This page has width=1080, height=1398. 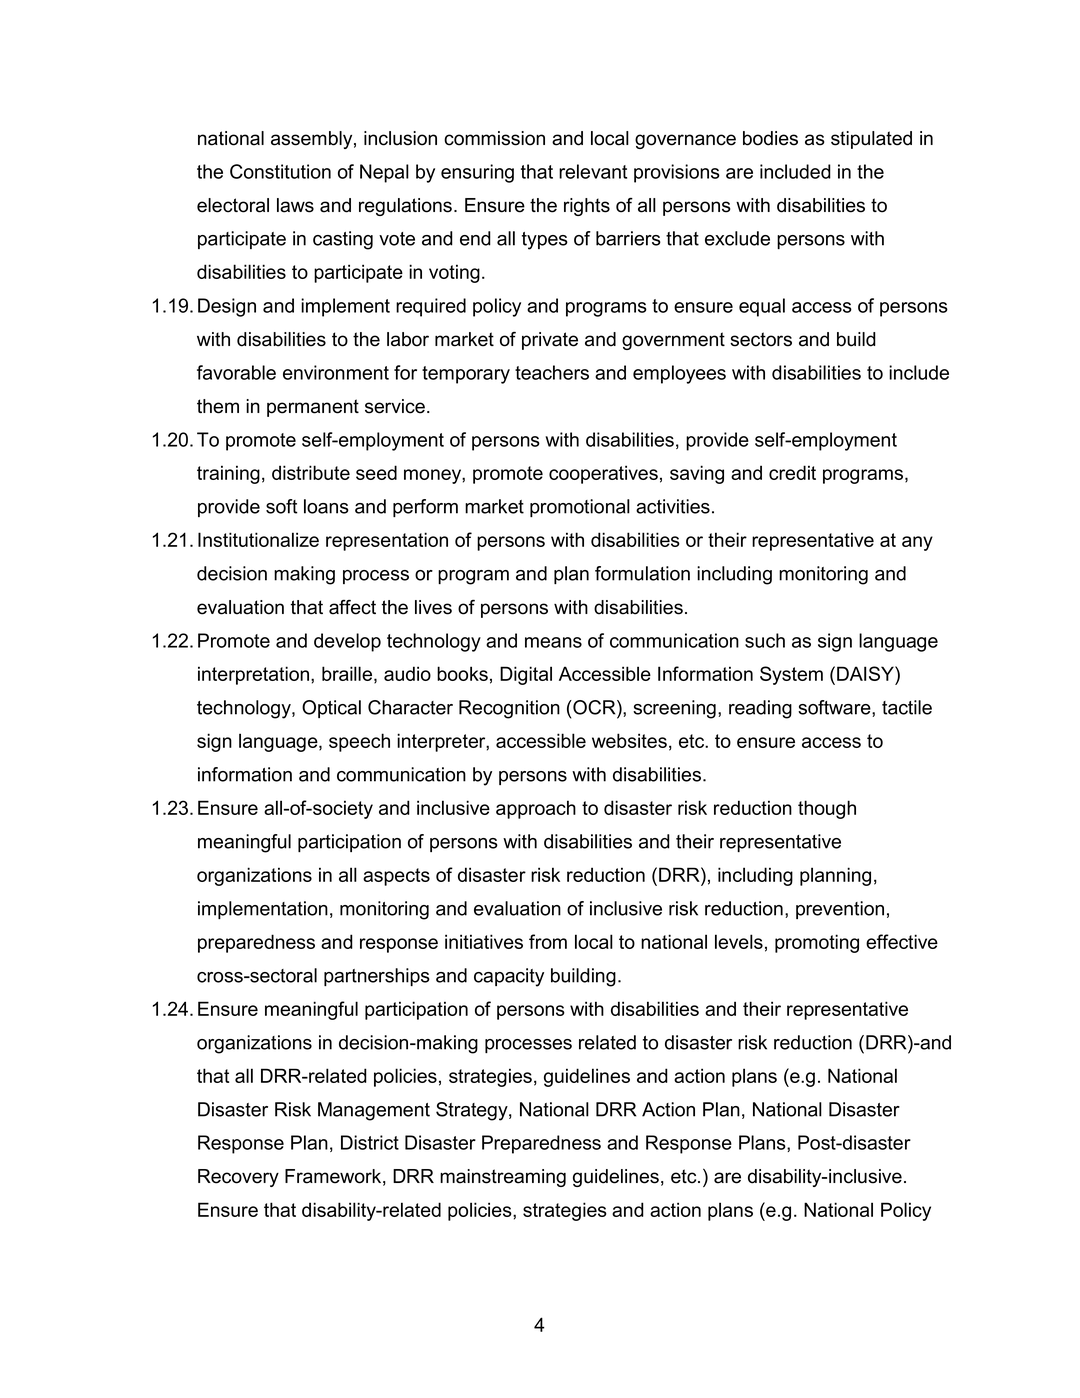 What do you see at coordinates (871, 140) in the page?
I see `stipulated` at bounding box center [871, 140].
